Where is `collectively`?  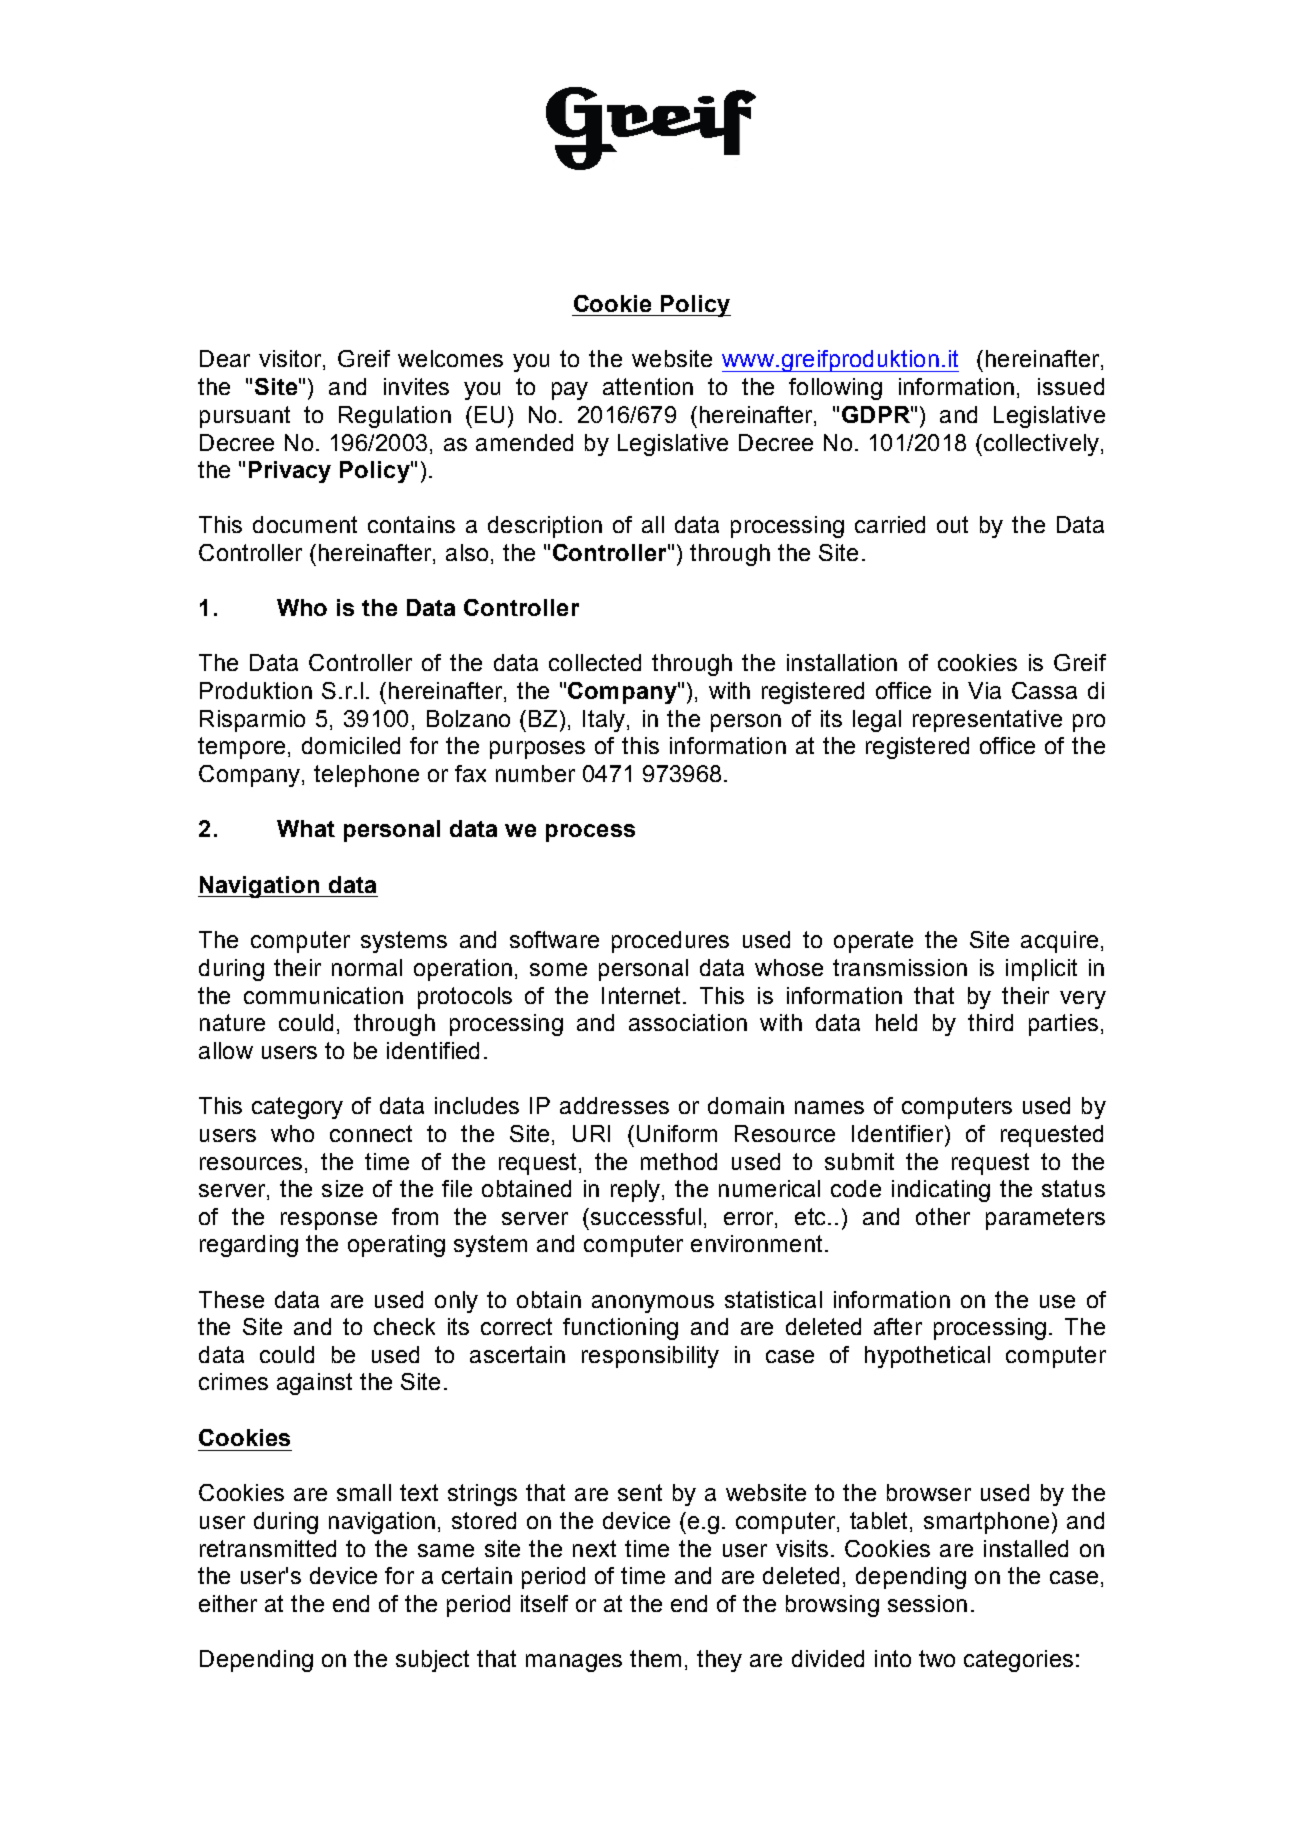 collectively is located at coordinates (1040, 445).
